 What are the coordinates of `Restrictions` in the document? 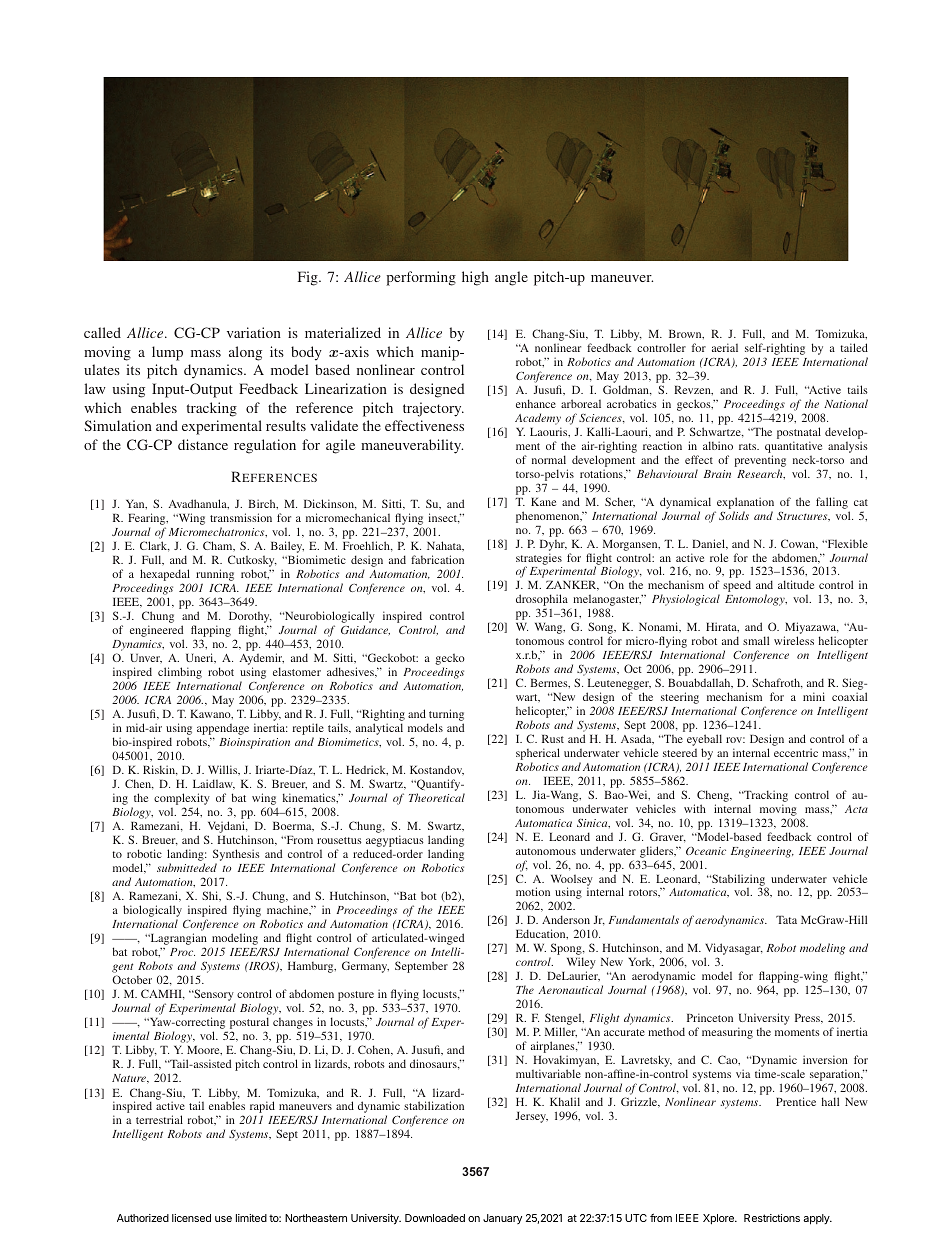 It's located at (772, 1218).
